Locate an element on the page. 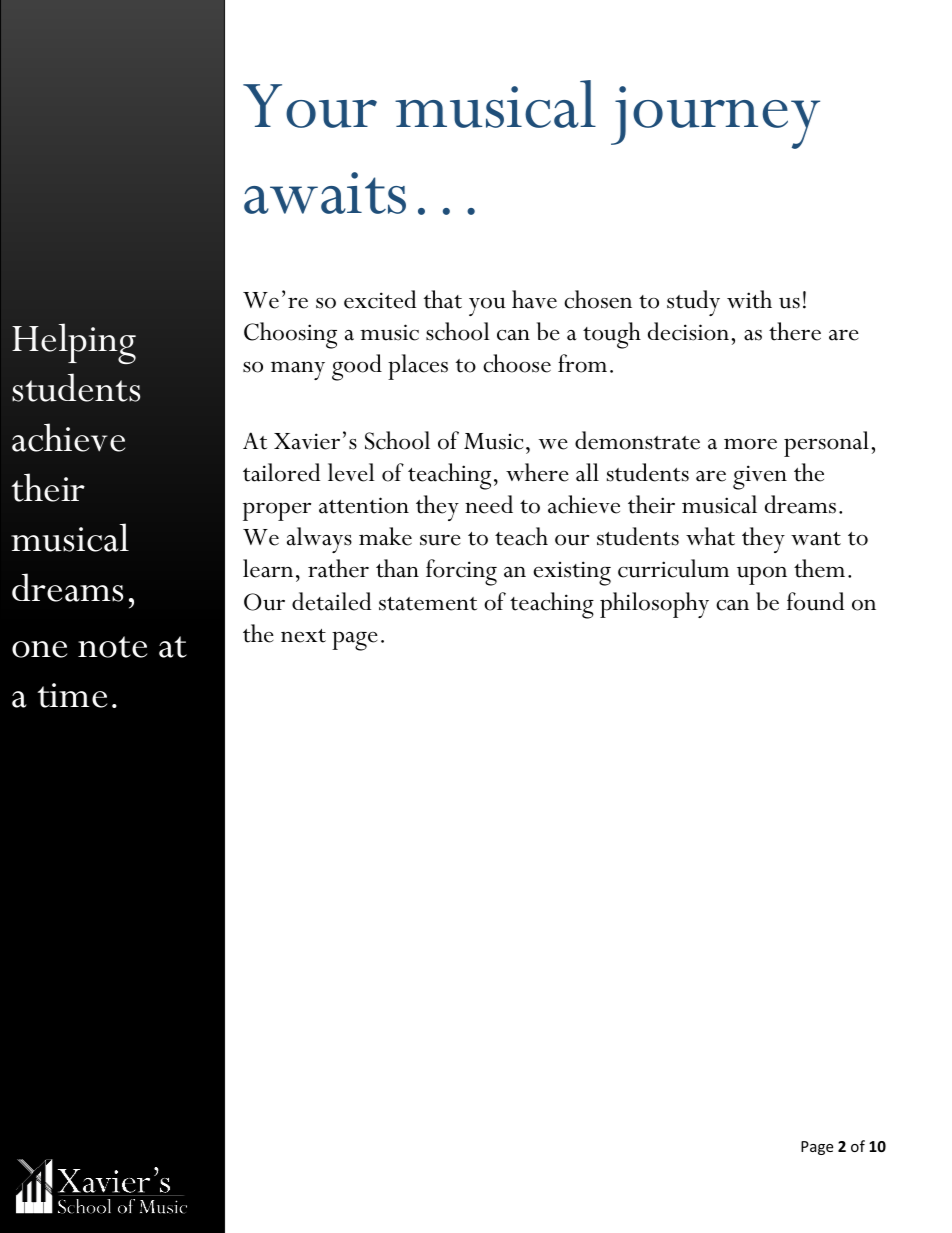 The height and width of the document is (1233, 952). more is located at coordinates (750, 444).
